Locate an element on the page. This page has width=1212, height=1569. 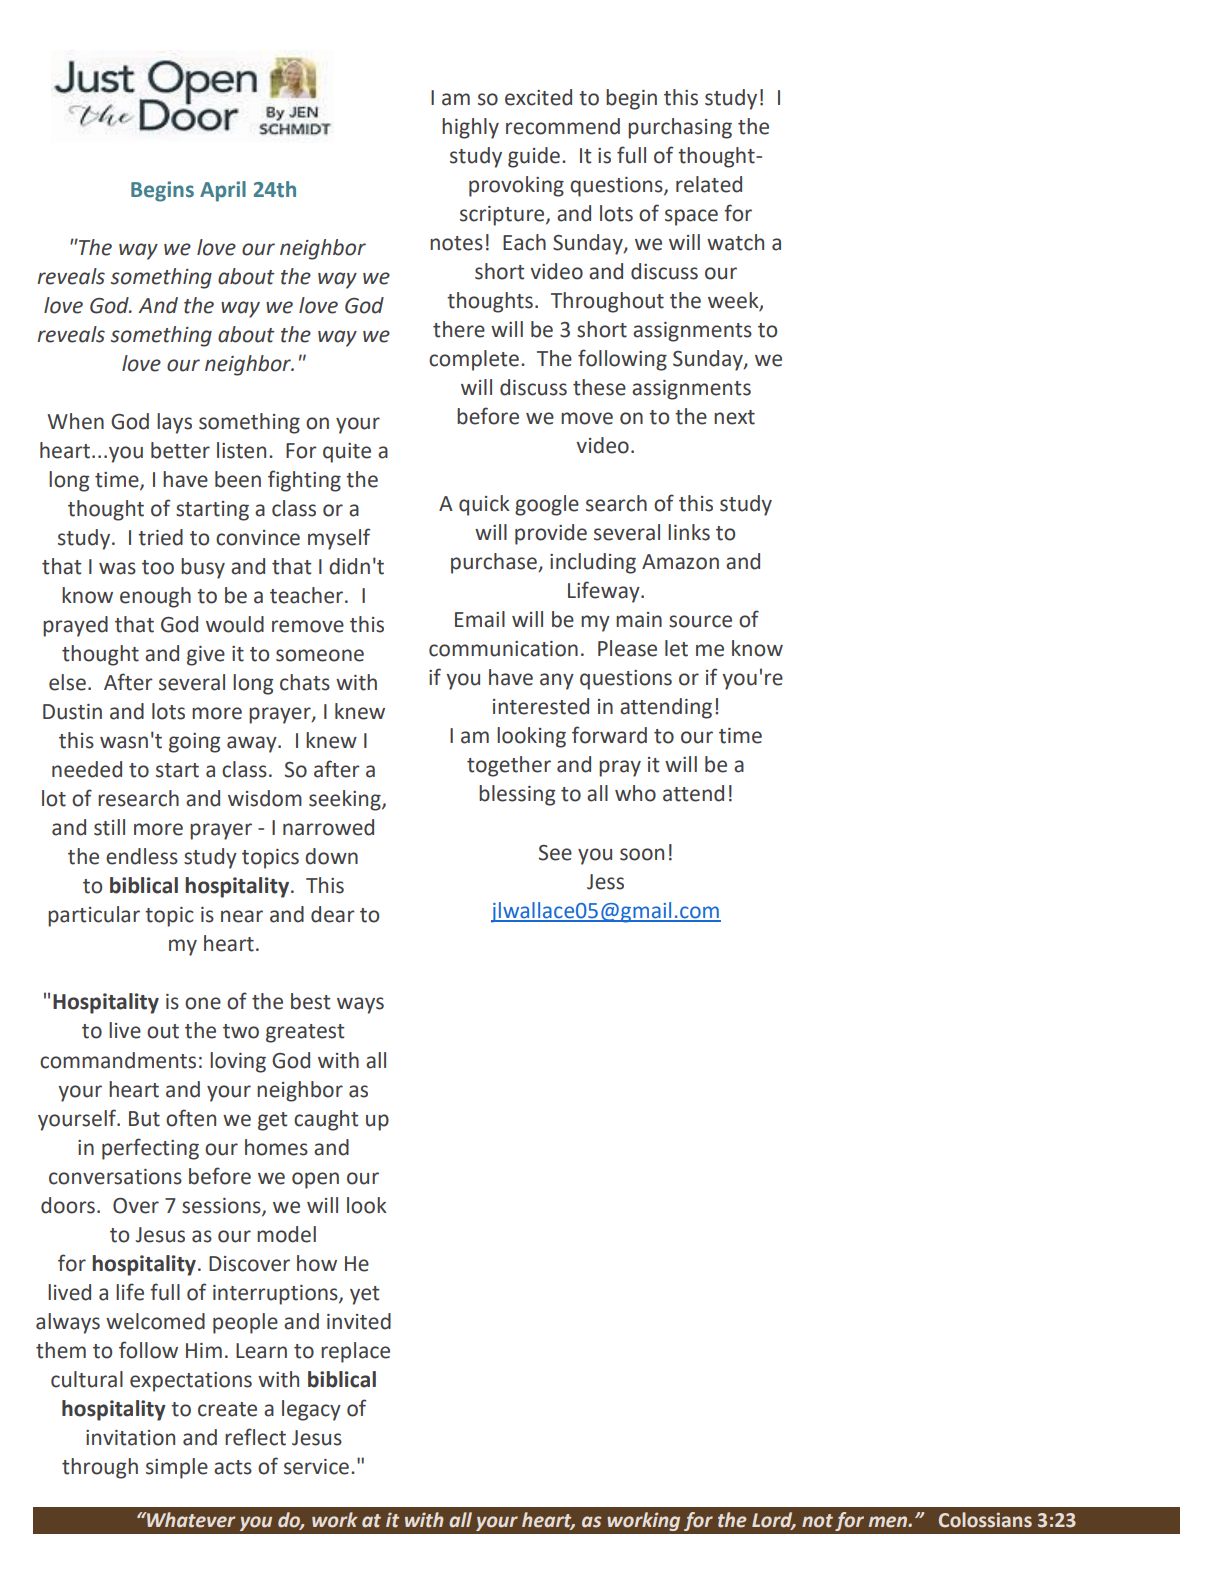
enough is located at coordinates (155, 597).
